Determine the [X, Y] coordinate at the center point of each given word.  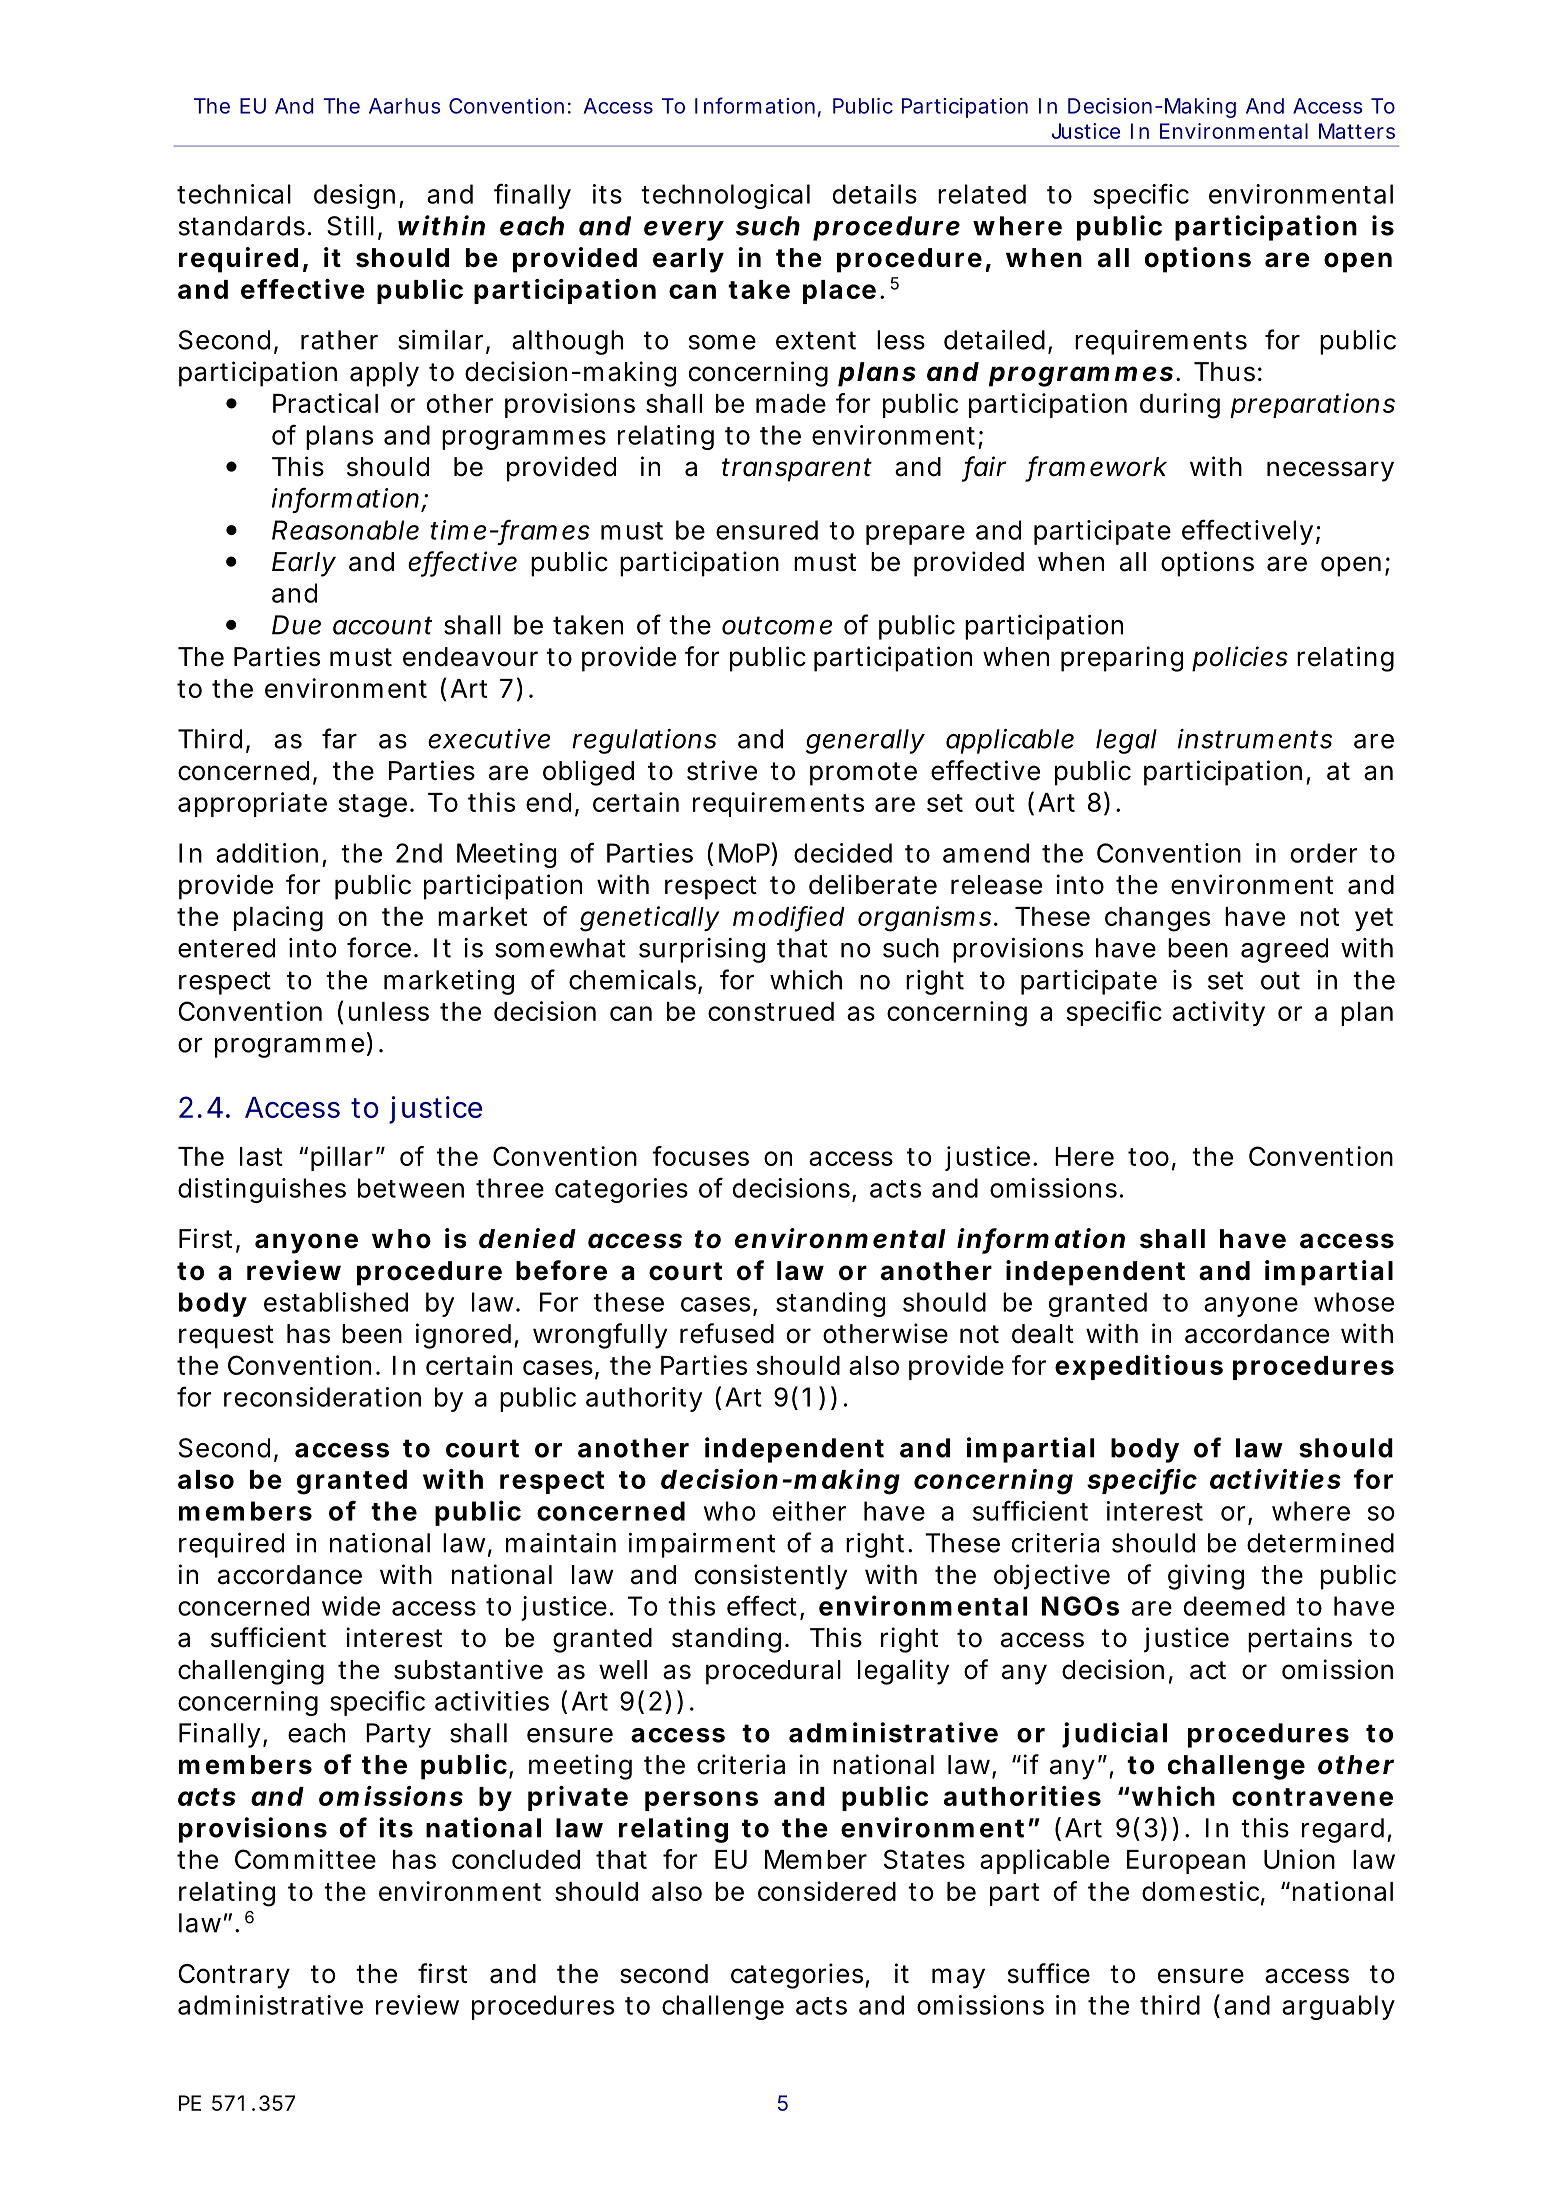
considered [827, 1891]
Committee [305, 1859]
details [875, 194]
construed [771, 1011]
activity [1219, 1013]
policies [1240, 659]
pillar [344, 1158]
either [809, 1511]
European [1186, 1862]
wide [351, 1606]
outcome [777, 625]
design [354, 196]
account [382, 625]
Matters [1357, 131]
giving [1206, 1577]
